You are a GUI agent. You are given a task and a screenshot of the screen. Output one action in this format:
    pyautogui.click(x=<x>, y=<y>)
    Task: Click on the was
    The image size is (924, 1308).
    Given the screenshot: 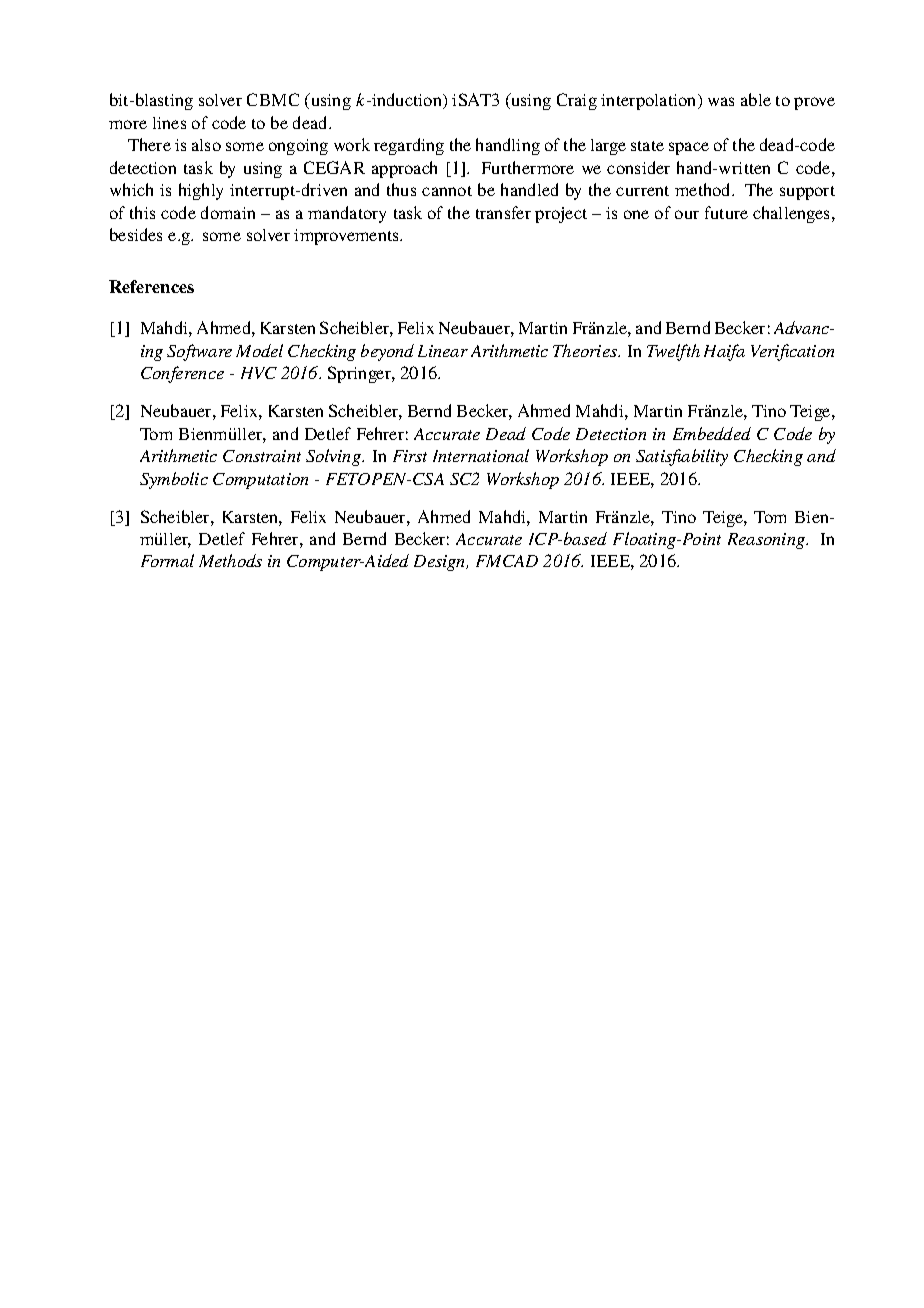 What is the action you would take?
    pyautogui.click(x=721, y=101)
